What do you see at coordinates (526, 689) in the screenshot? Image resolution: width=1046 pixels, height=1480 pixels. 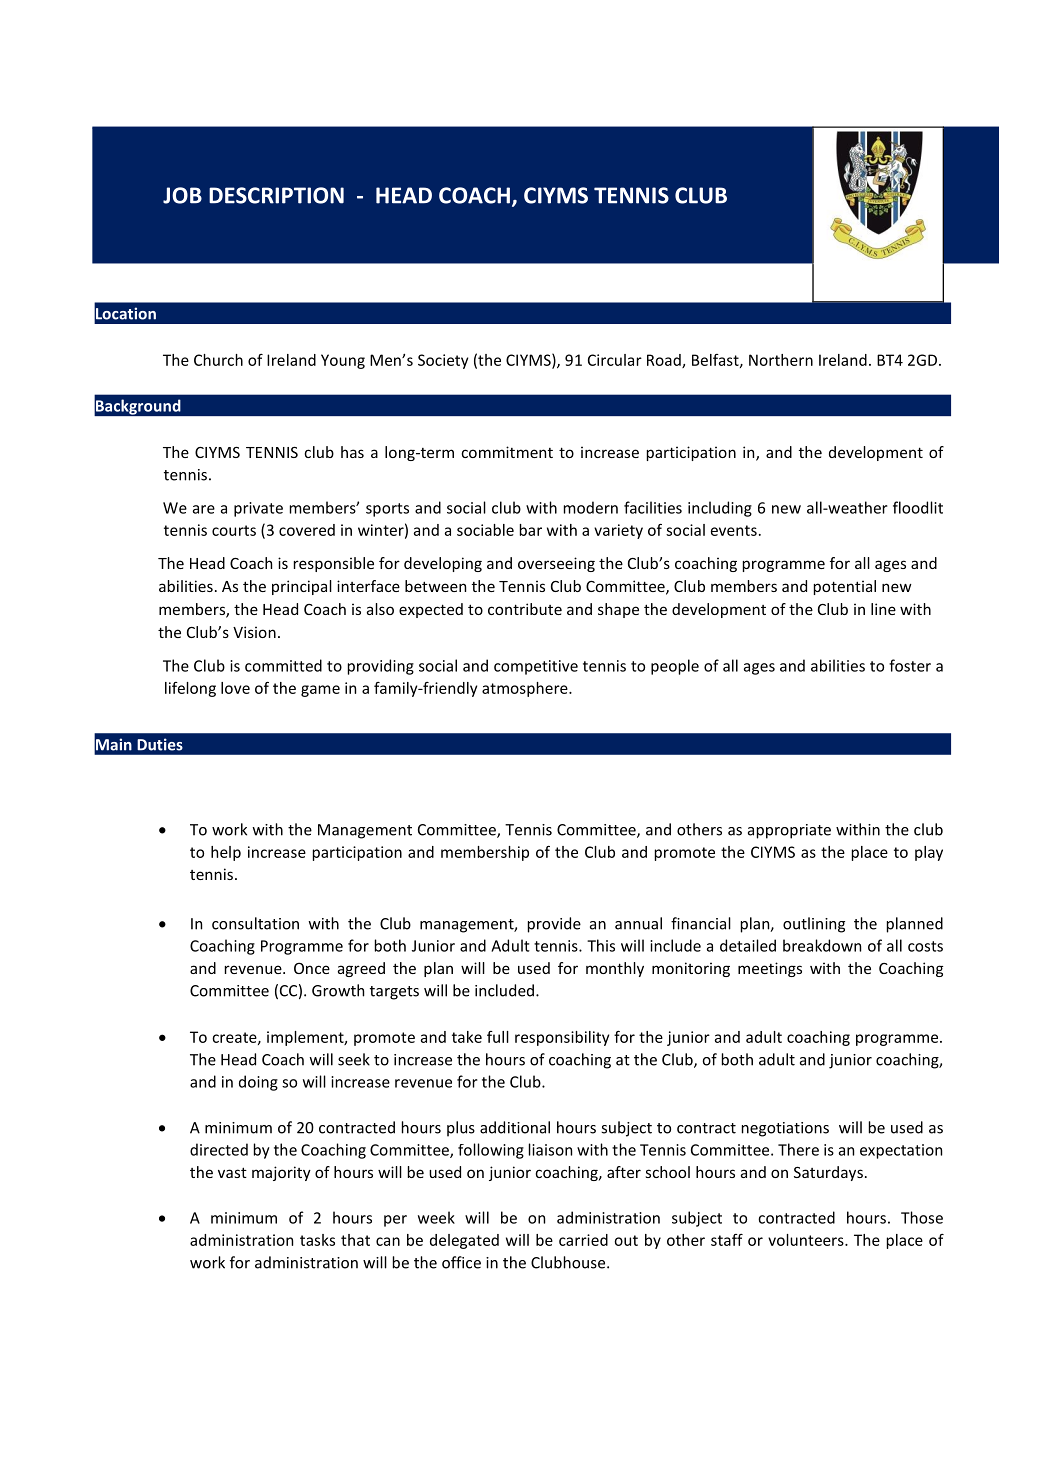 I see `atmosphere` at bounding box center [526, 689].
